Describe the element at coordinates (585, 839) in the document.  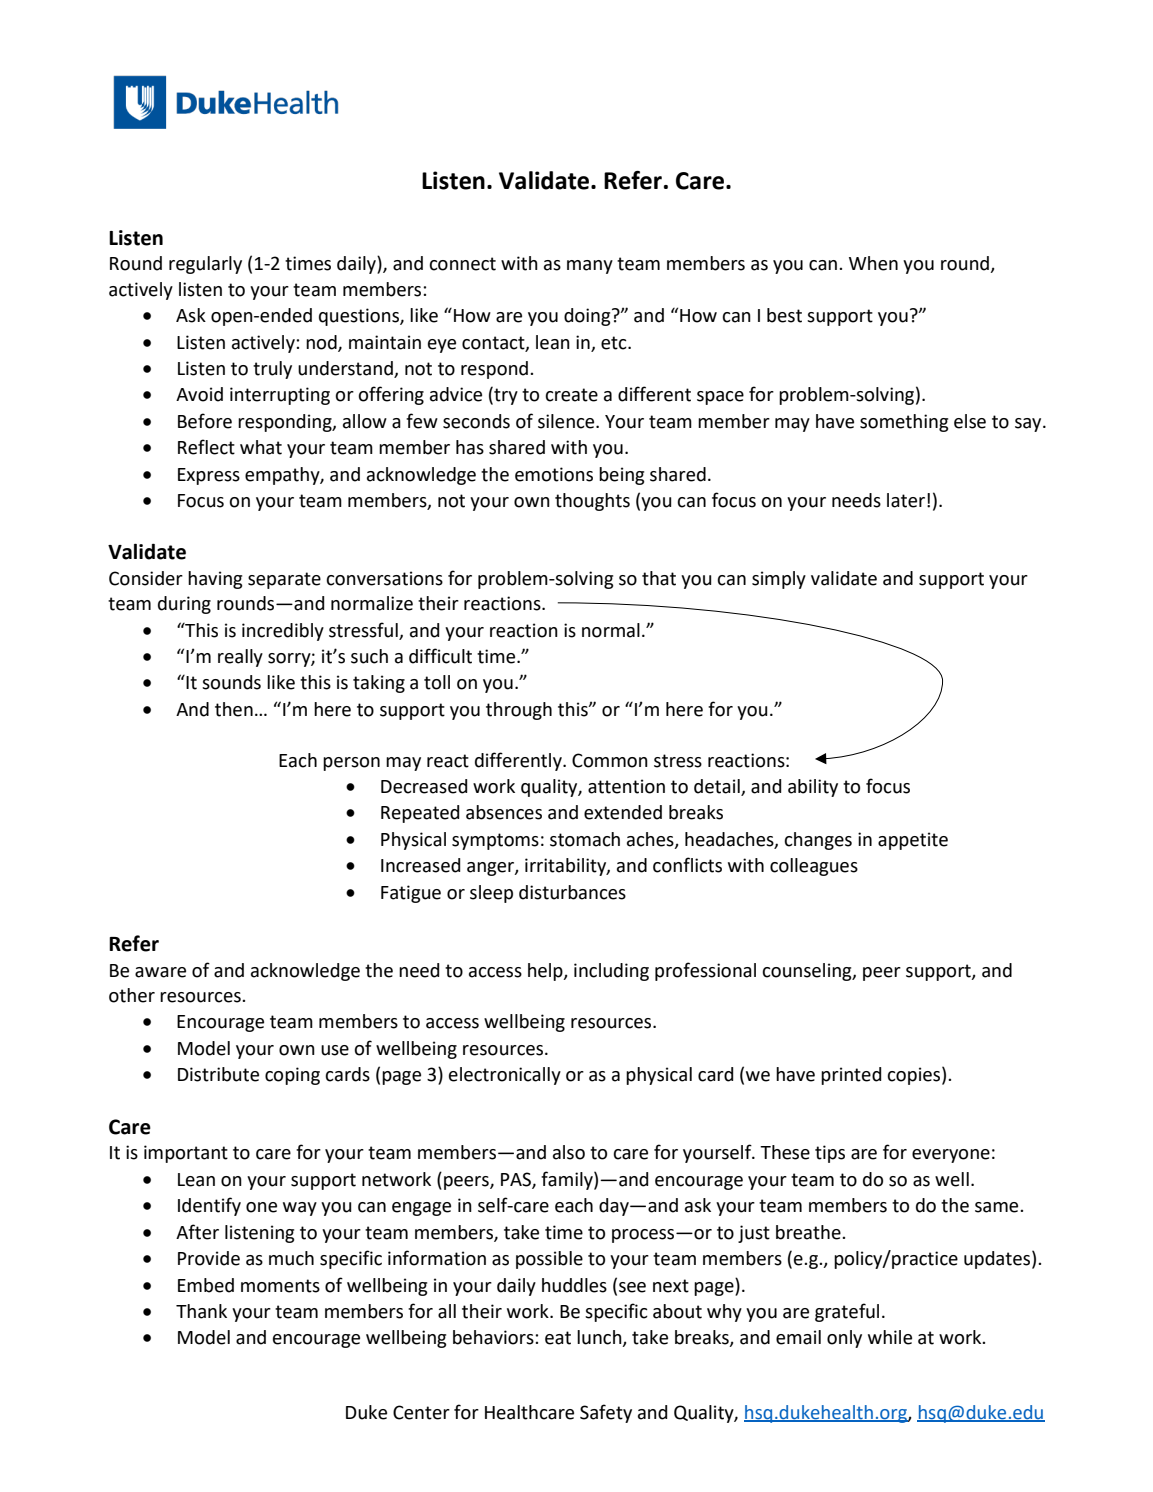
I see `stomach` at that location.
